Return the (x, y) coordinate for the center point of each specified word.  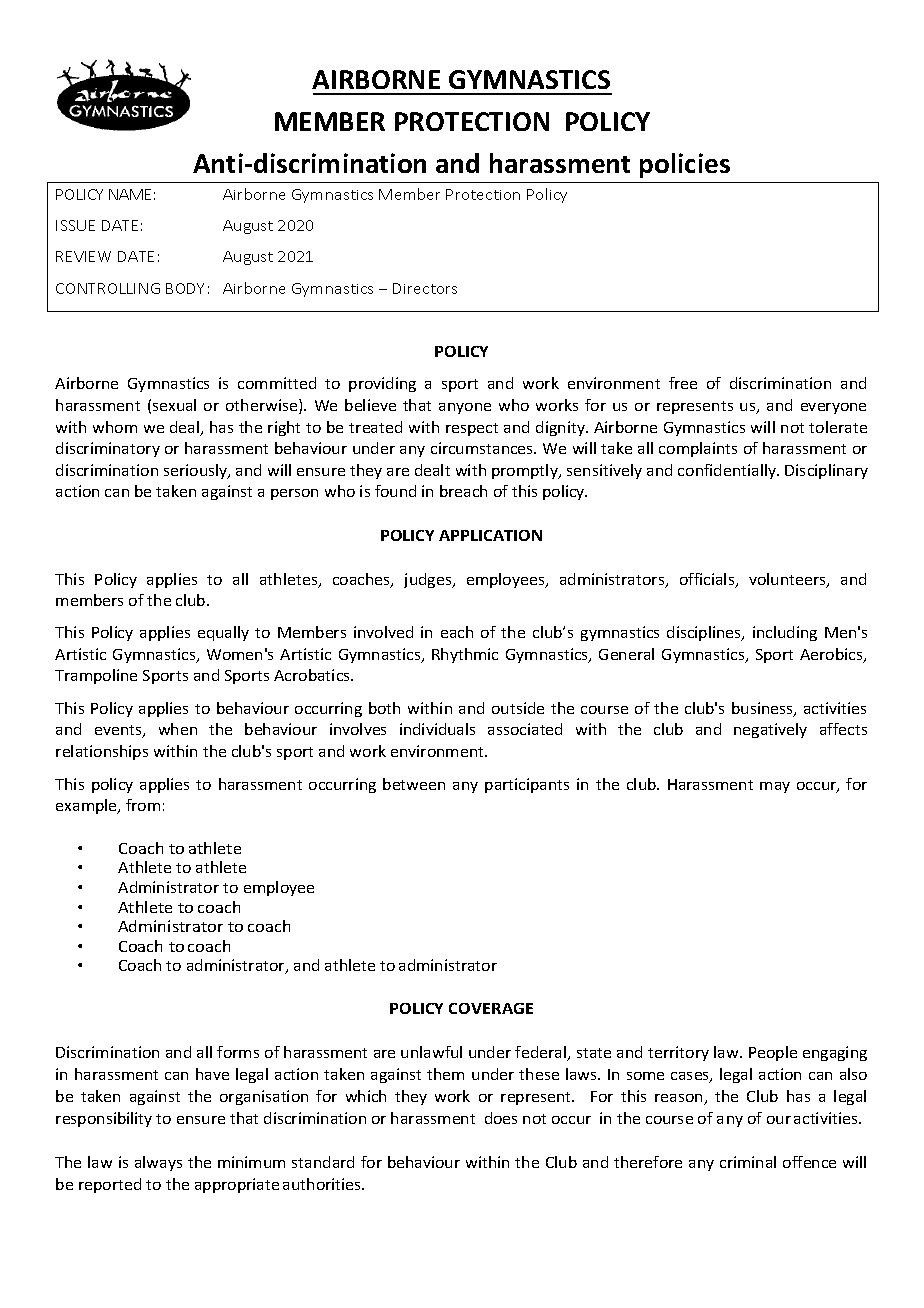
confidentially (728, 471)
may (775, 787)
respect (472, 429)
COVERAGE (491, 1008)
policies (685, 165)
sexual (174, 405)
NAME (130, 194)
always (158, 1163)
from (143, 805)
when (178, 729)
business (763, 709)
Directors (425, 288)
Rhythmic (465, 655)
